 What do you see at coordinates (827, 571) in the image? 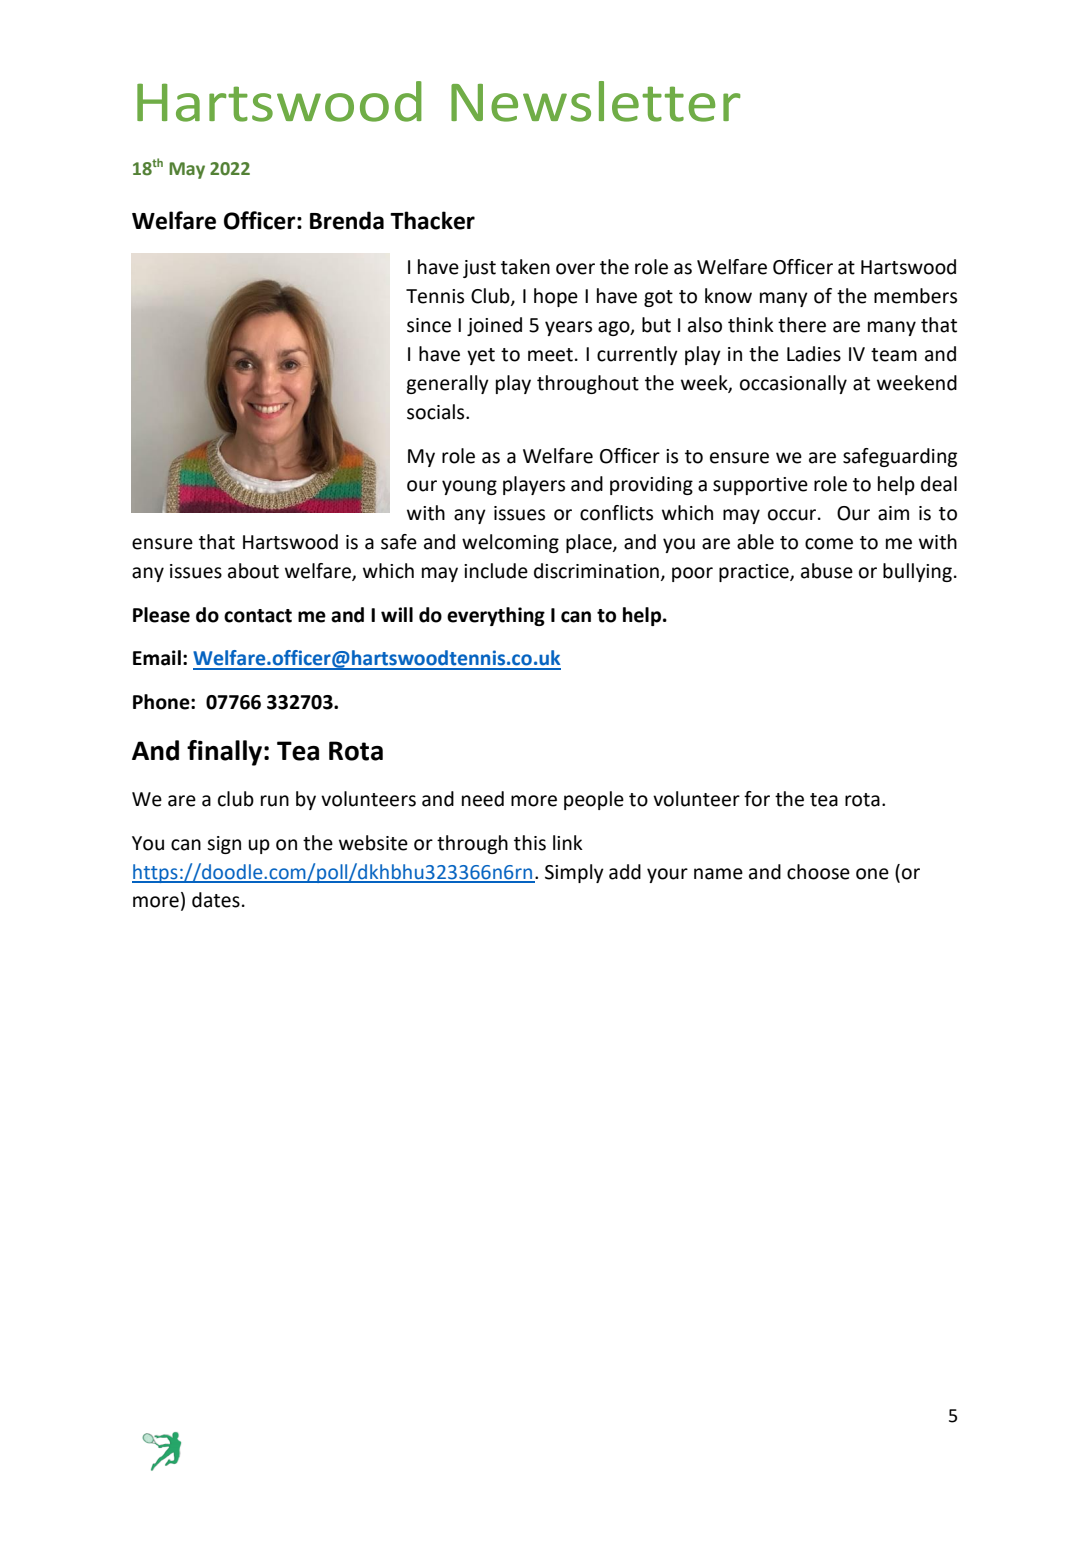
I see `abuse` at bounding box center [827, 571].
